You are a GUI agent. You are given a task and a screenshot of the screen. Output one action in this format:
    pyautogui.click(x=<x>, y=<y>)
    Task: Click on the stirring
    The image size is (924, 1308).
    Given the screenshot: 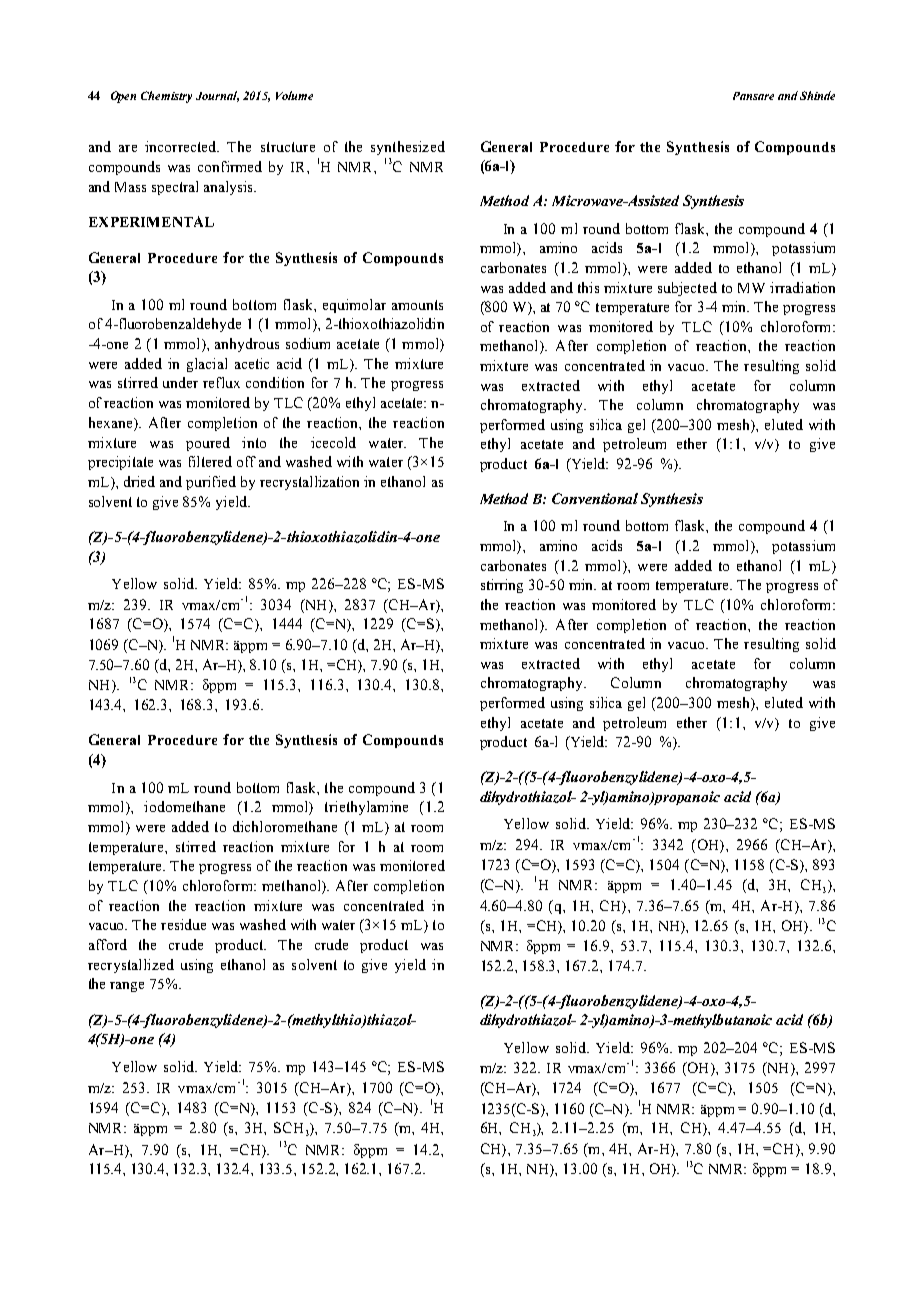 What is the action you would take?
    pyautogui.click(x=502, y=586)
